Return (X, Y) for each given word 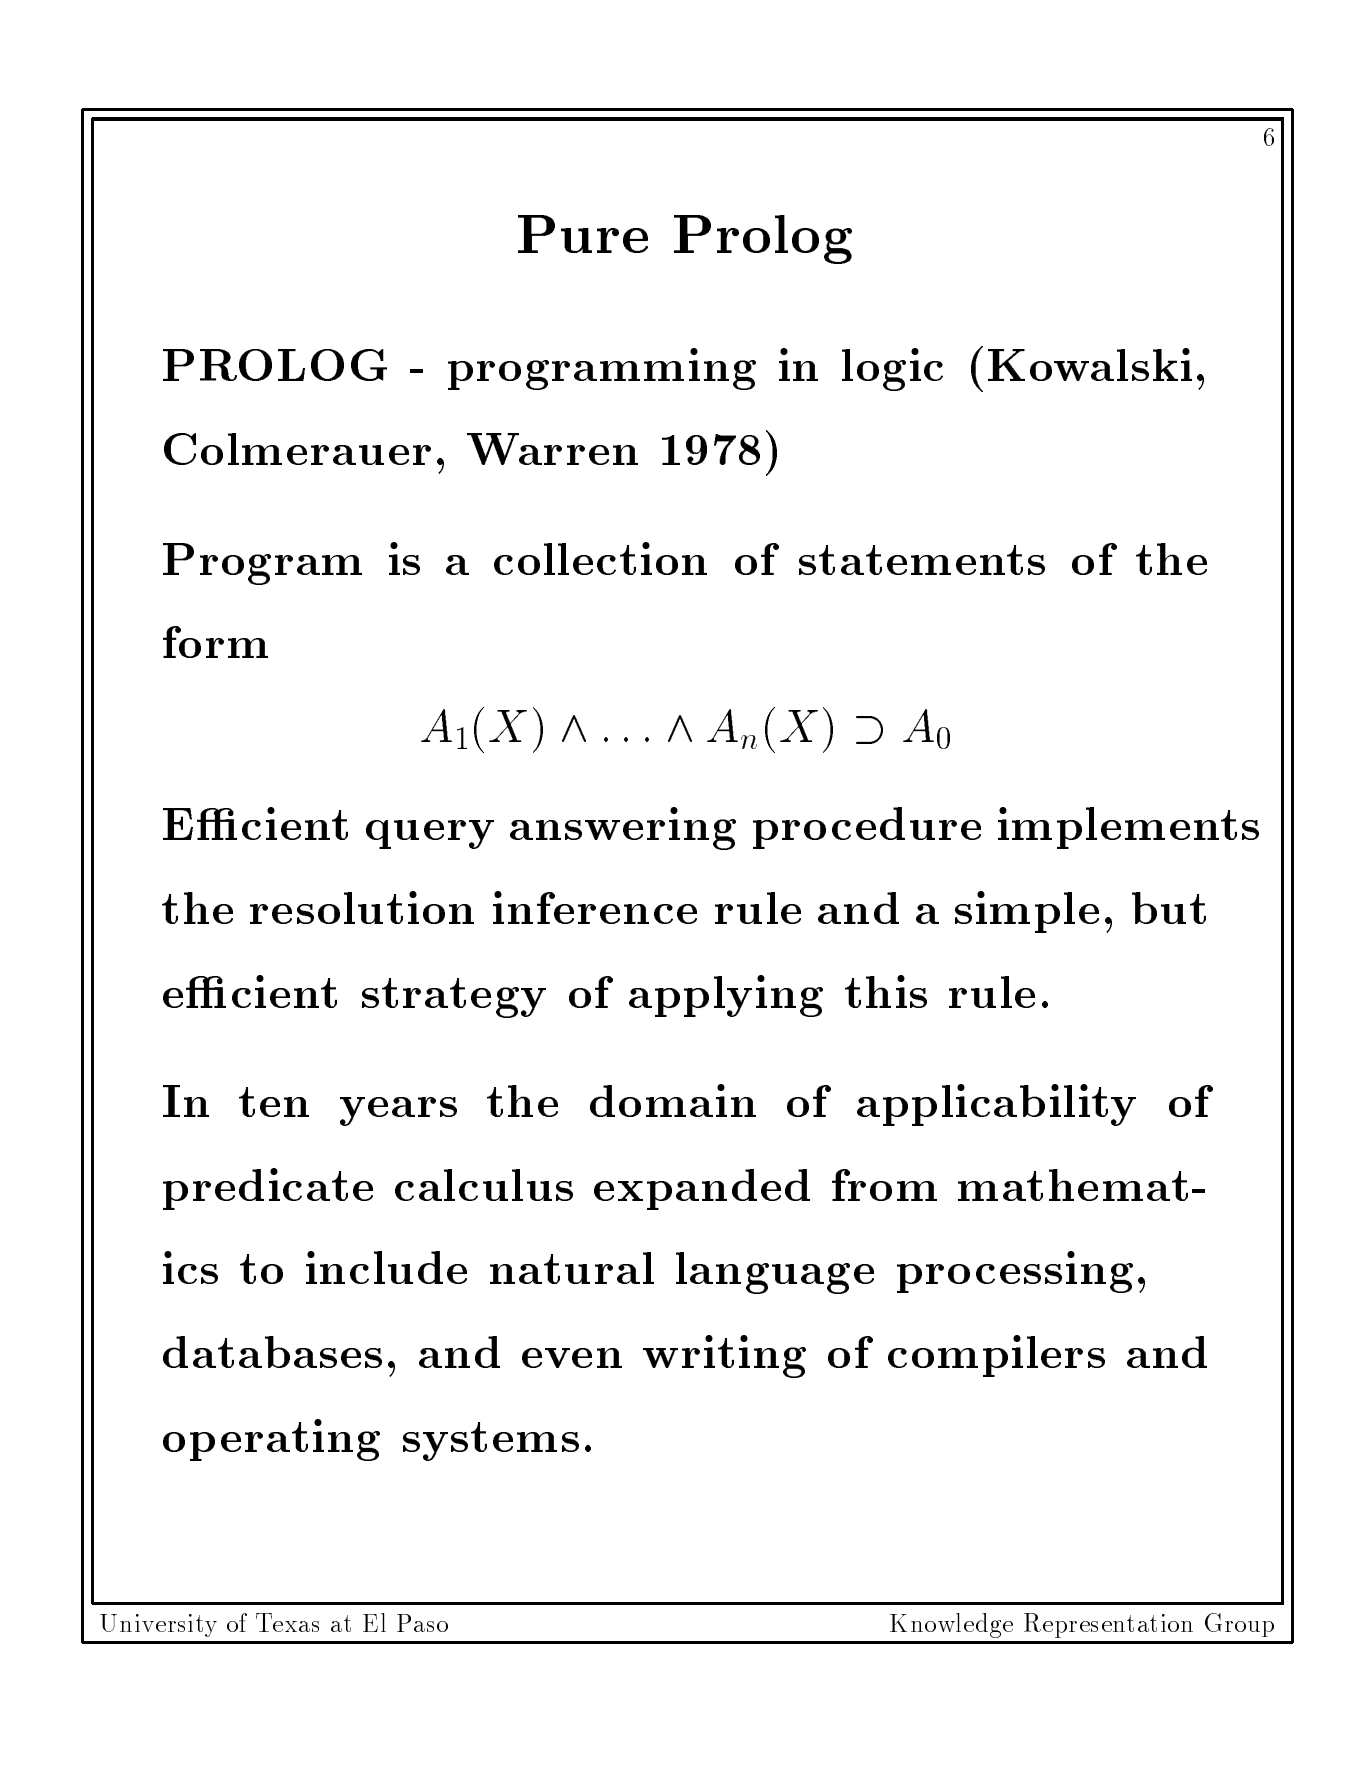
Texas (287, 1622)
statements (922, 560)
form (215, 642)
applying (726, 996)
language (775, 1273)
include (386, 1267)
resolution (362, 907)
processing (1015, 1272)
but (1169, 908)
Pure (583, 234)
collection (600, 558)
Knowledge (951, 1625)
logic (892, 369)
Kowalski (1090, 364)
